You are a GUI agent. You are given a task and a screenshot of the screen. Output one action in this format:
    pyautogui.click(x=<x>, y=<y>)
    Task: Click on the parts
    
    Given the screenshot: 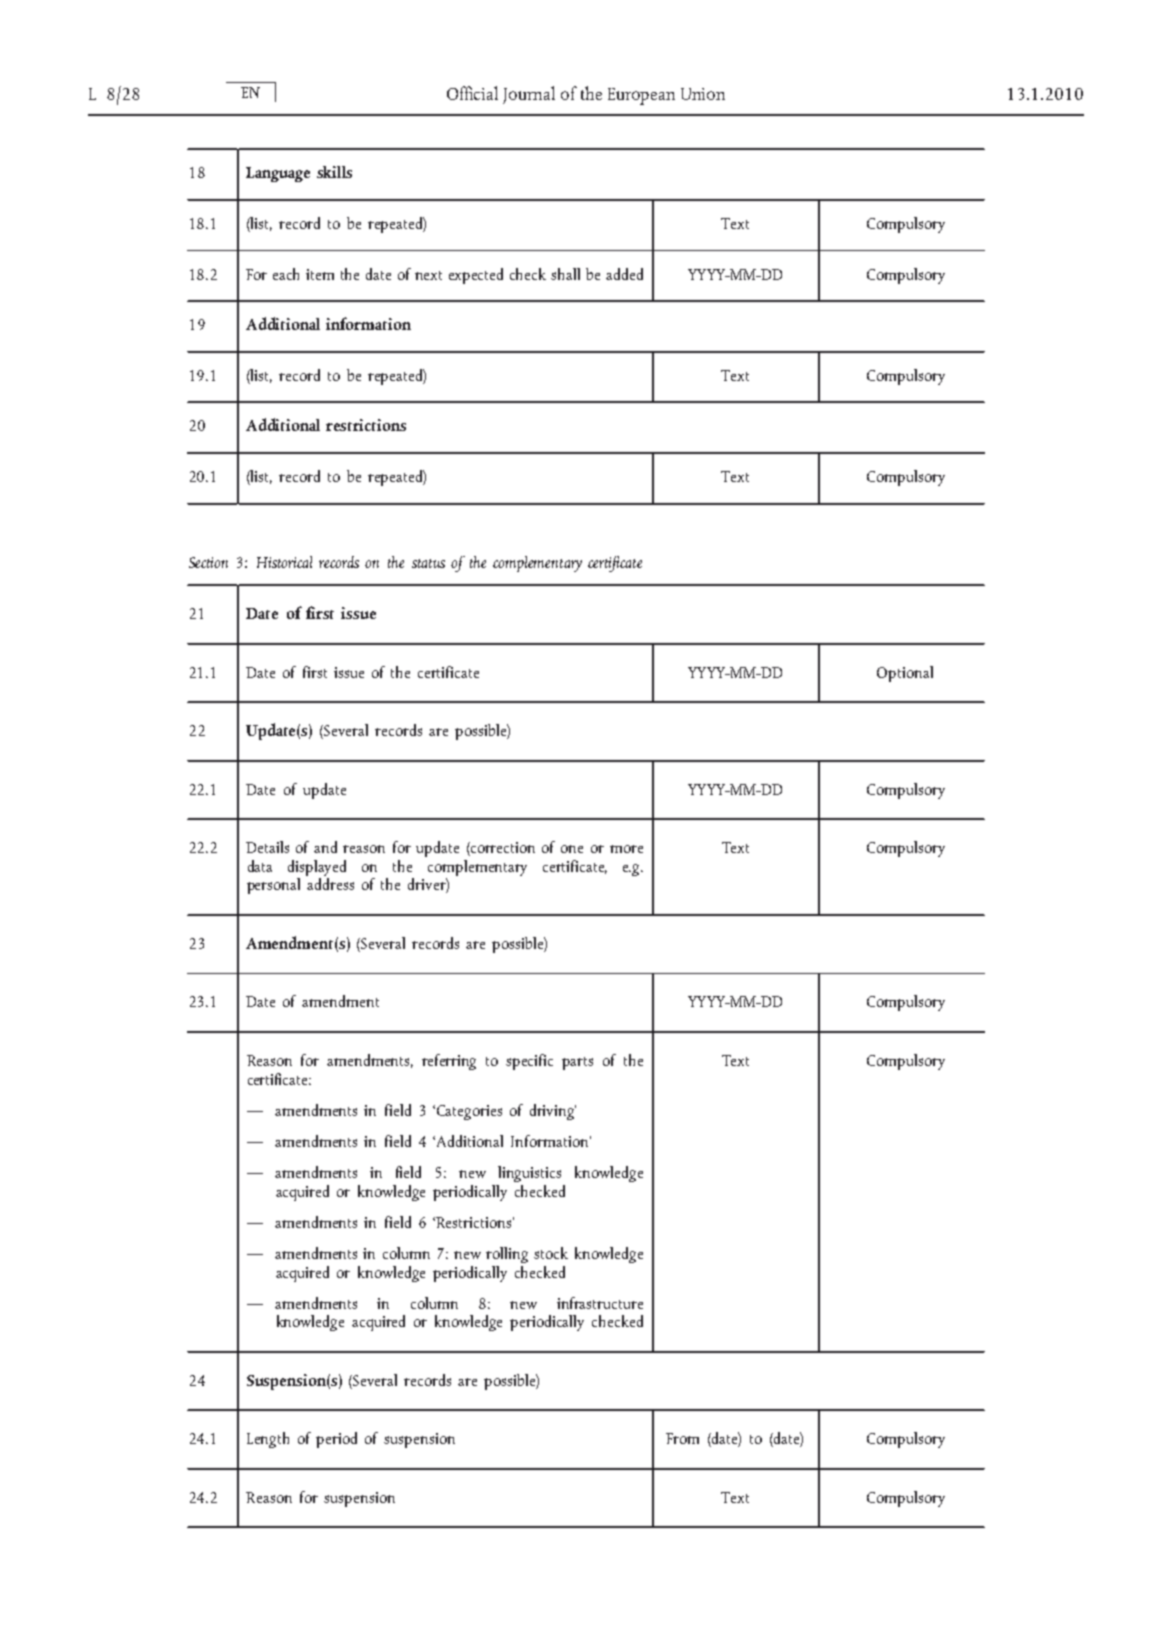 What is the action you would take?
    pyautogui.click(x=577, y=1063)
